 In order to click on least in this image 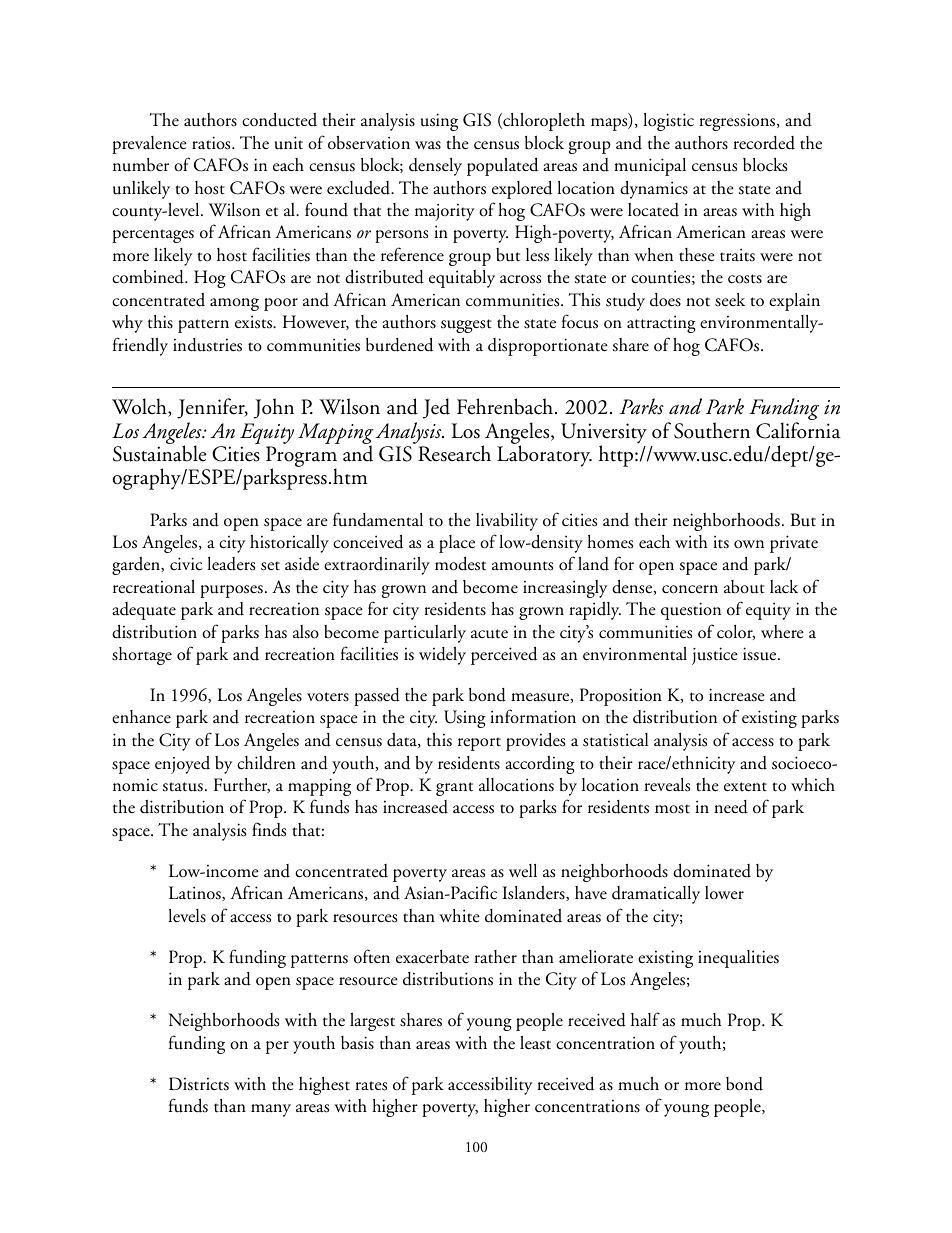, I will do `click(535, 1043)`.
